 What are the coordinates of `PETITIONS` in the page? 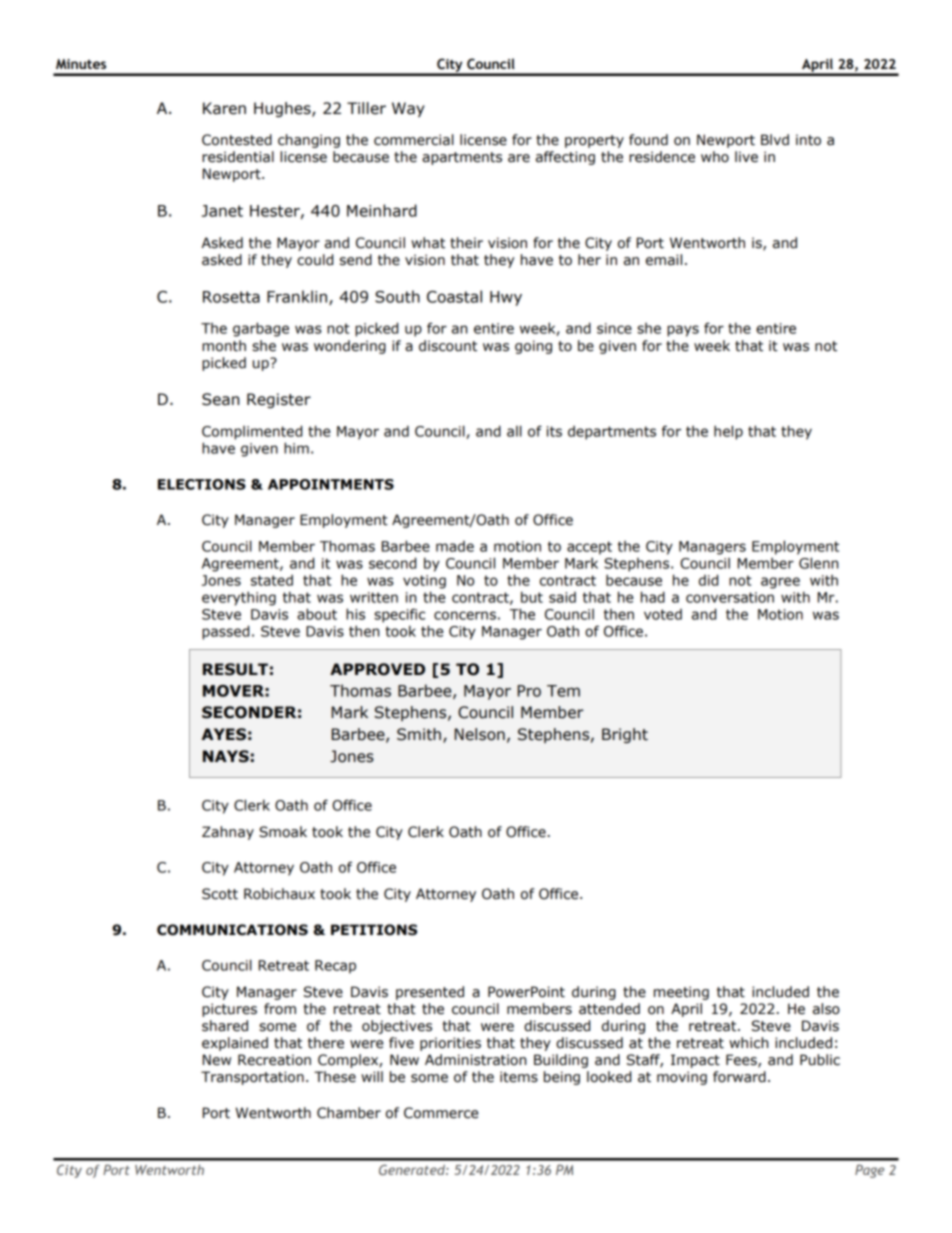 It's located at (374, 930).
